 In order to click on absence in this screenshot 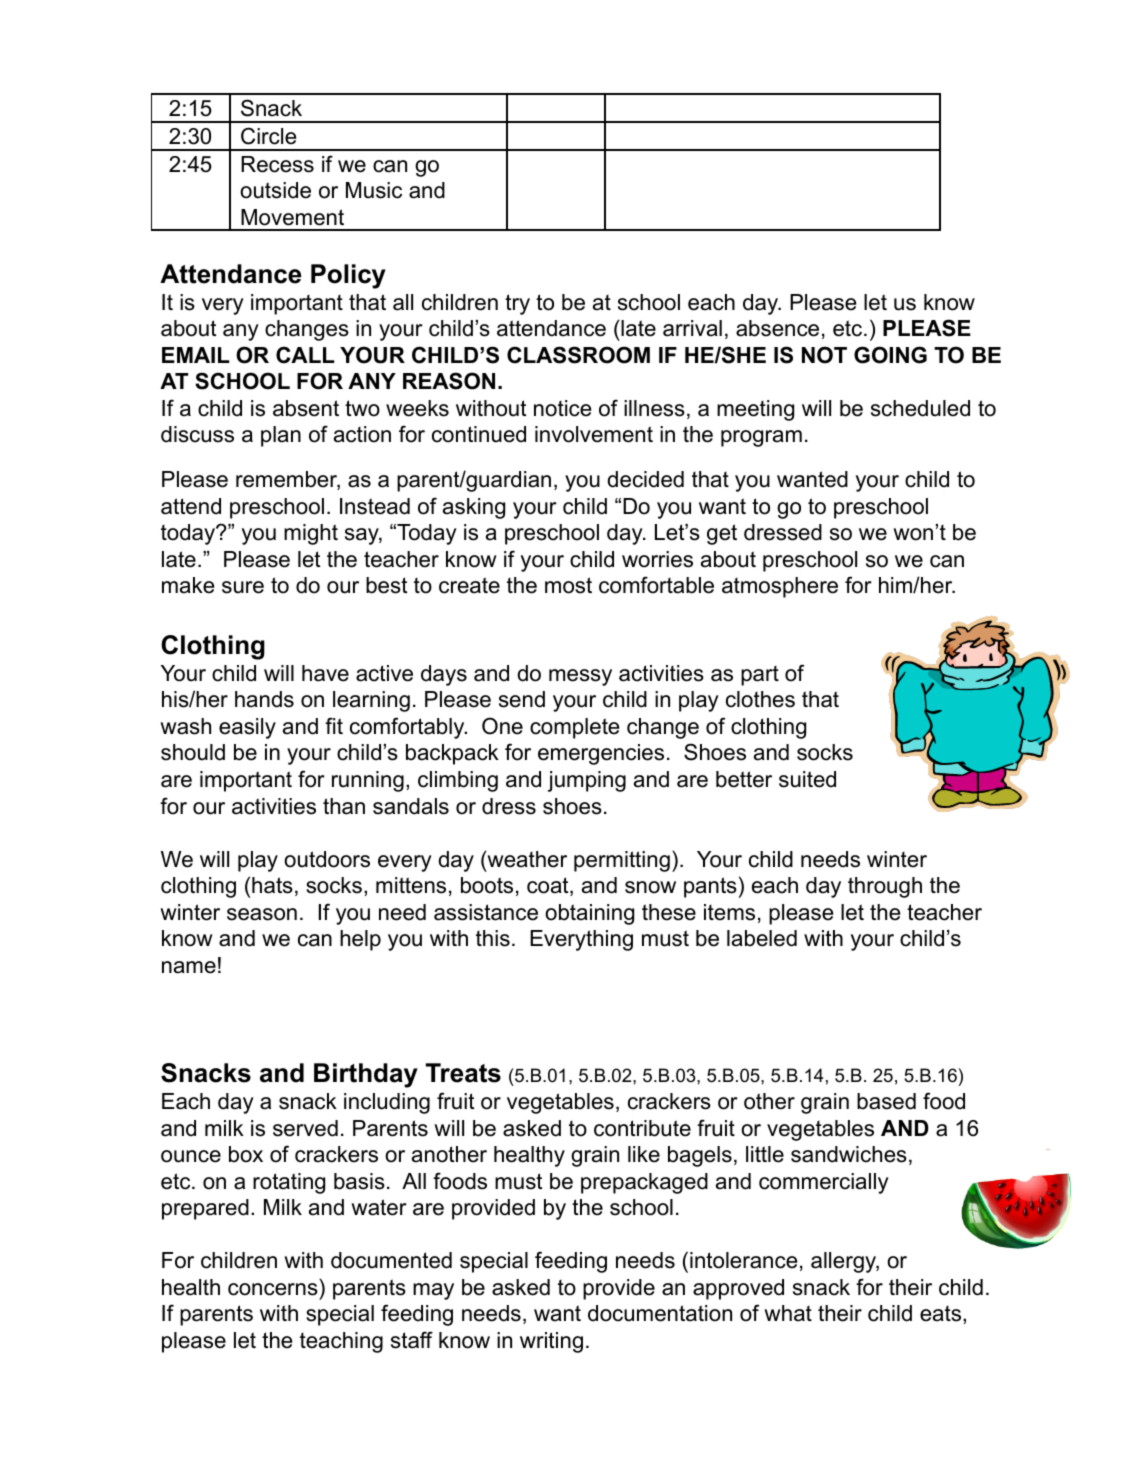, I will do `click(777, 328)`.
